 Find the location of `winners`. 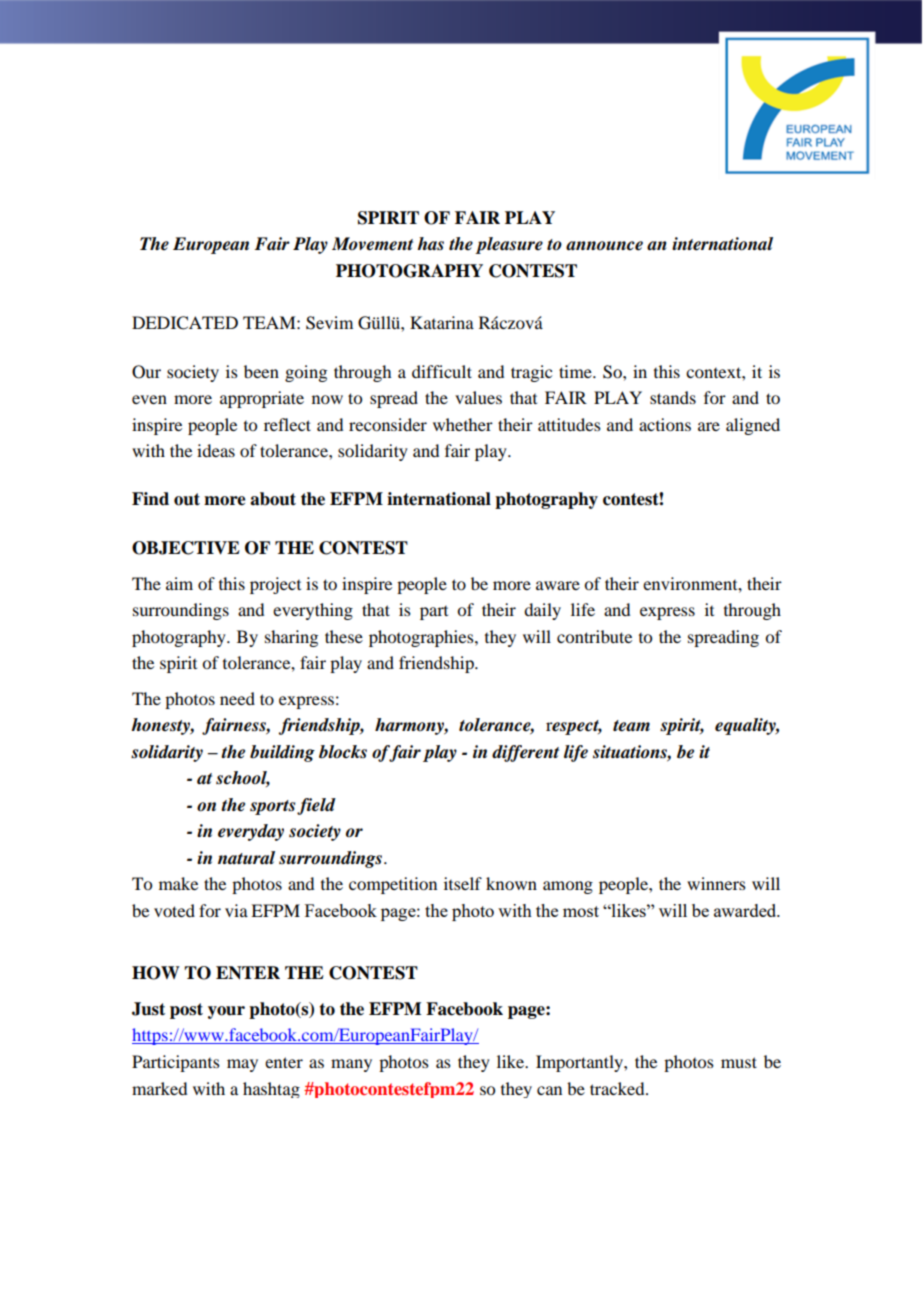

winners is located at coordinates (716, 883).
